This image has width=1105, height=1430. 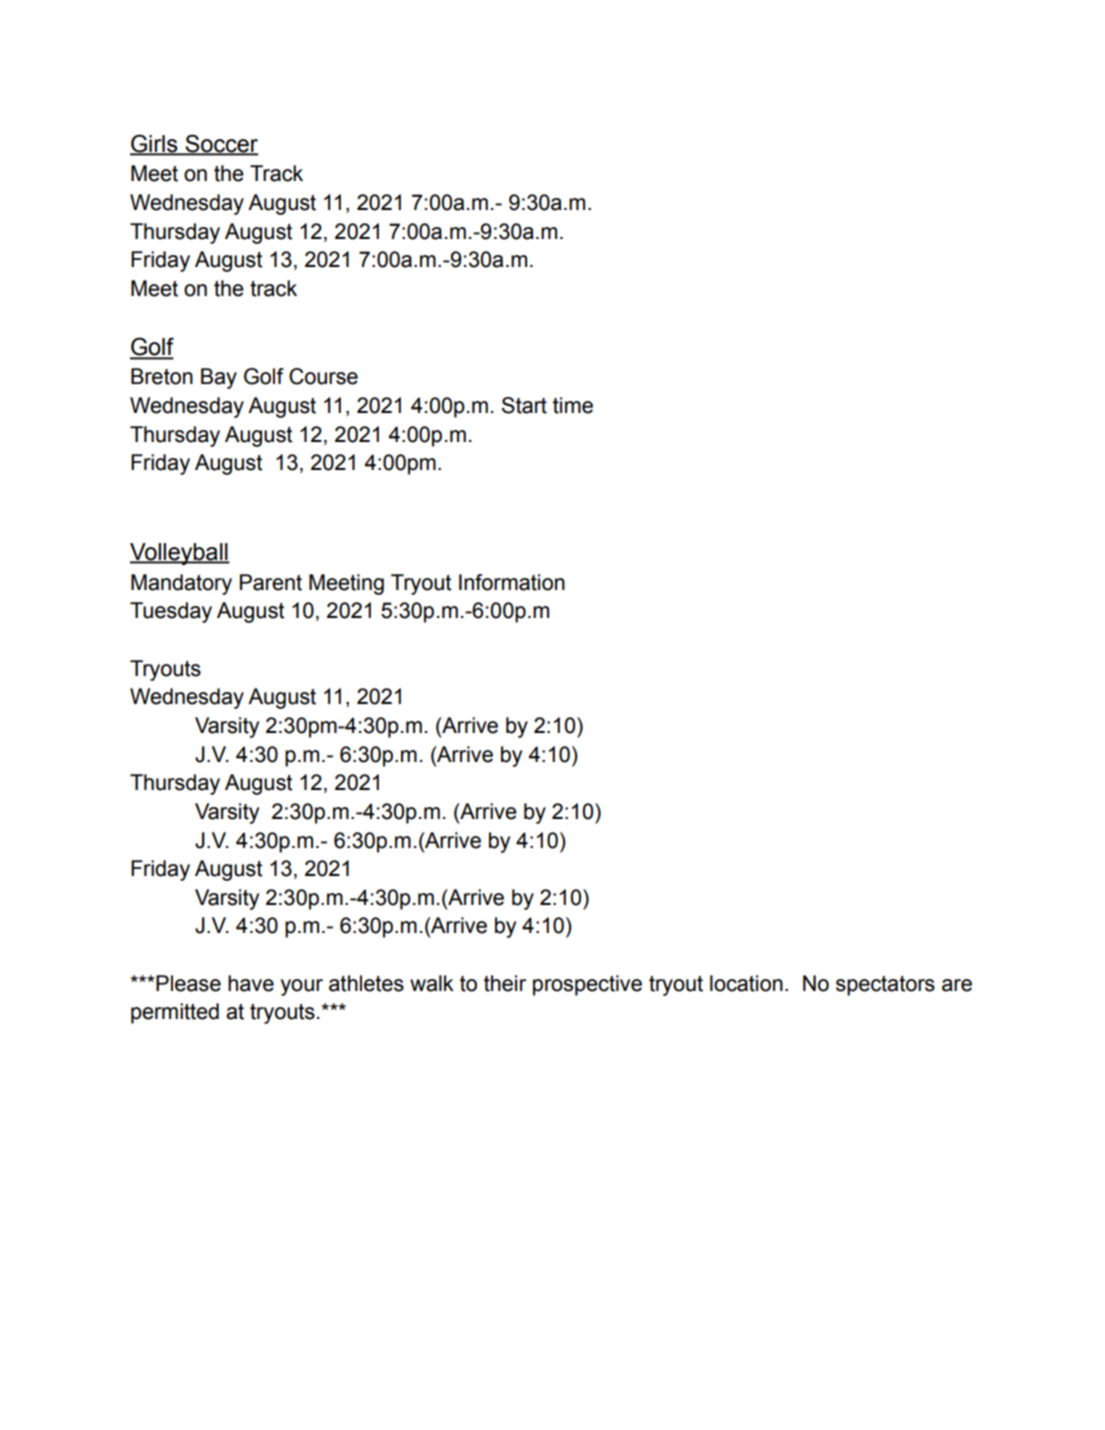 I want to click on Start, so click(x=524, y=405).
